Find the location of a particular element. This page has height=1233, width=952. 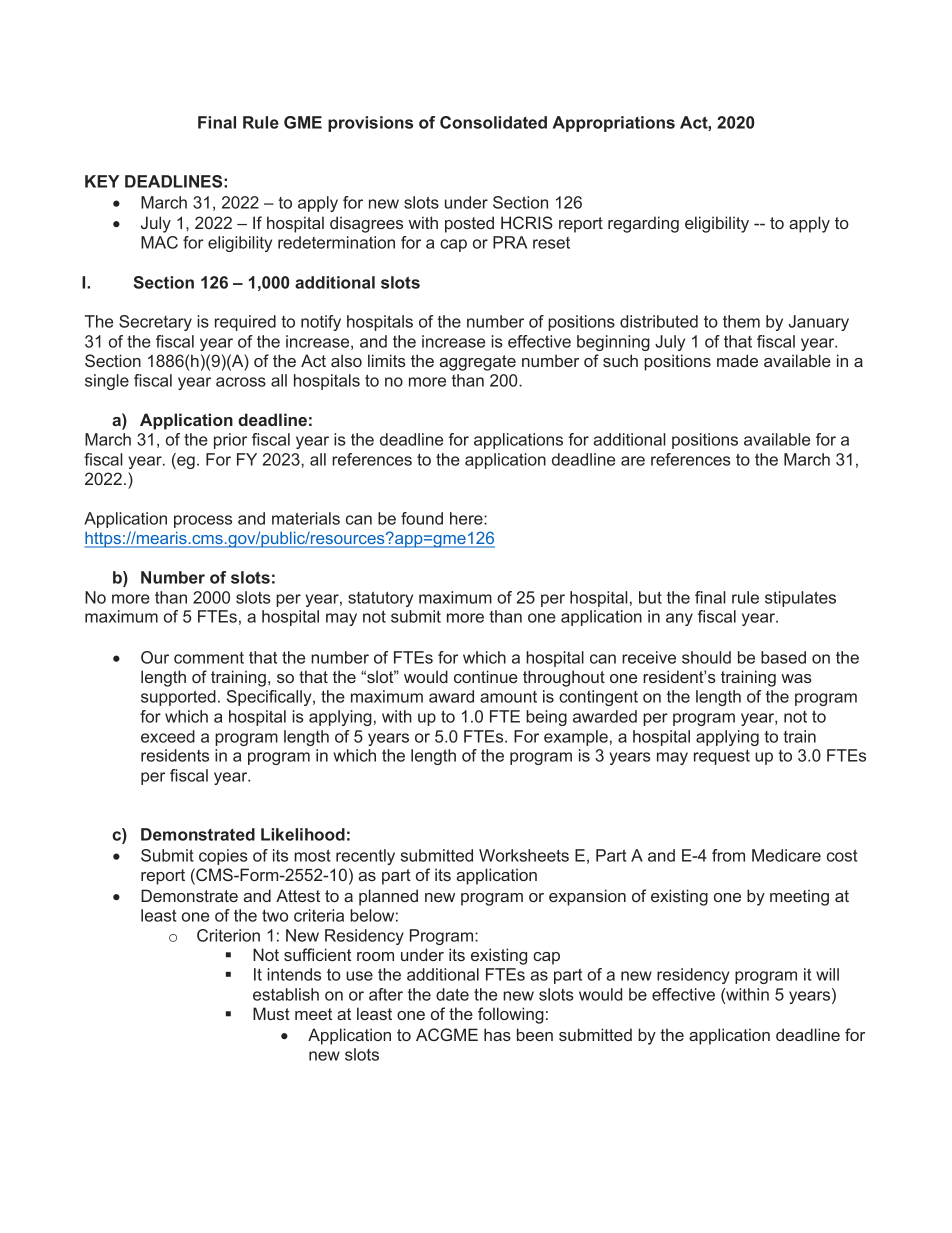

Must is located at coordinates (271, 1013).
